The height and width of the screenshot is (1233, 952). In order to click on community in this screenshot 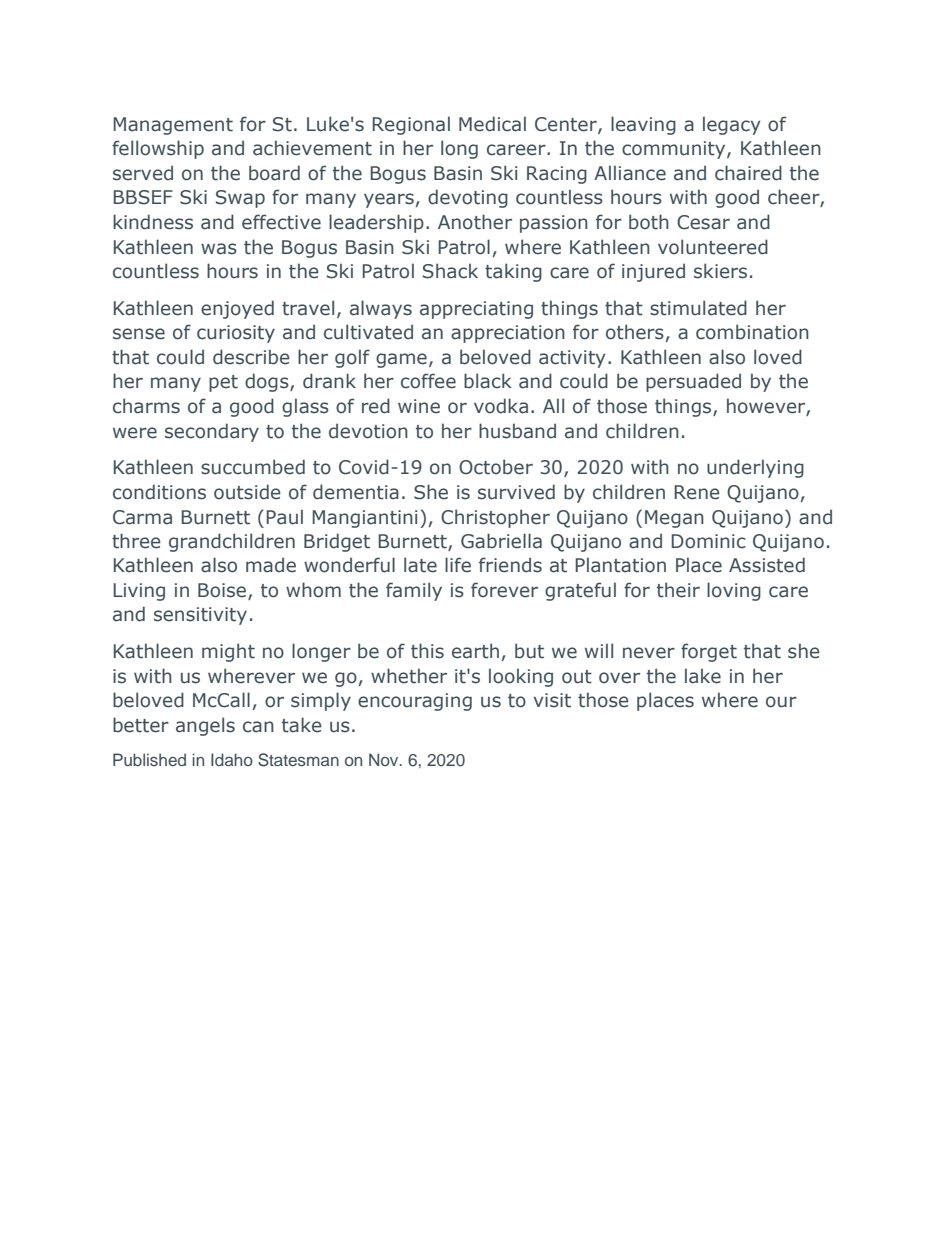, I will do `click(675, 150)`.
